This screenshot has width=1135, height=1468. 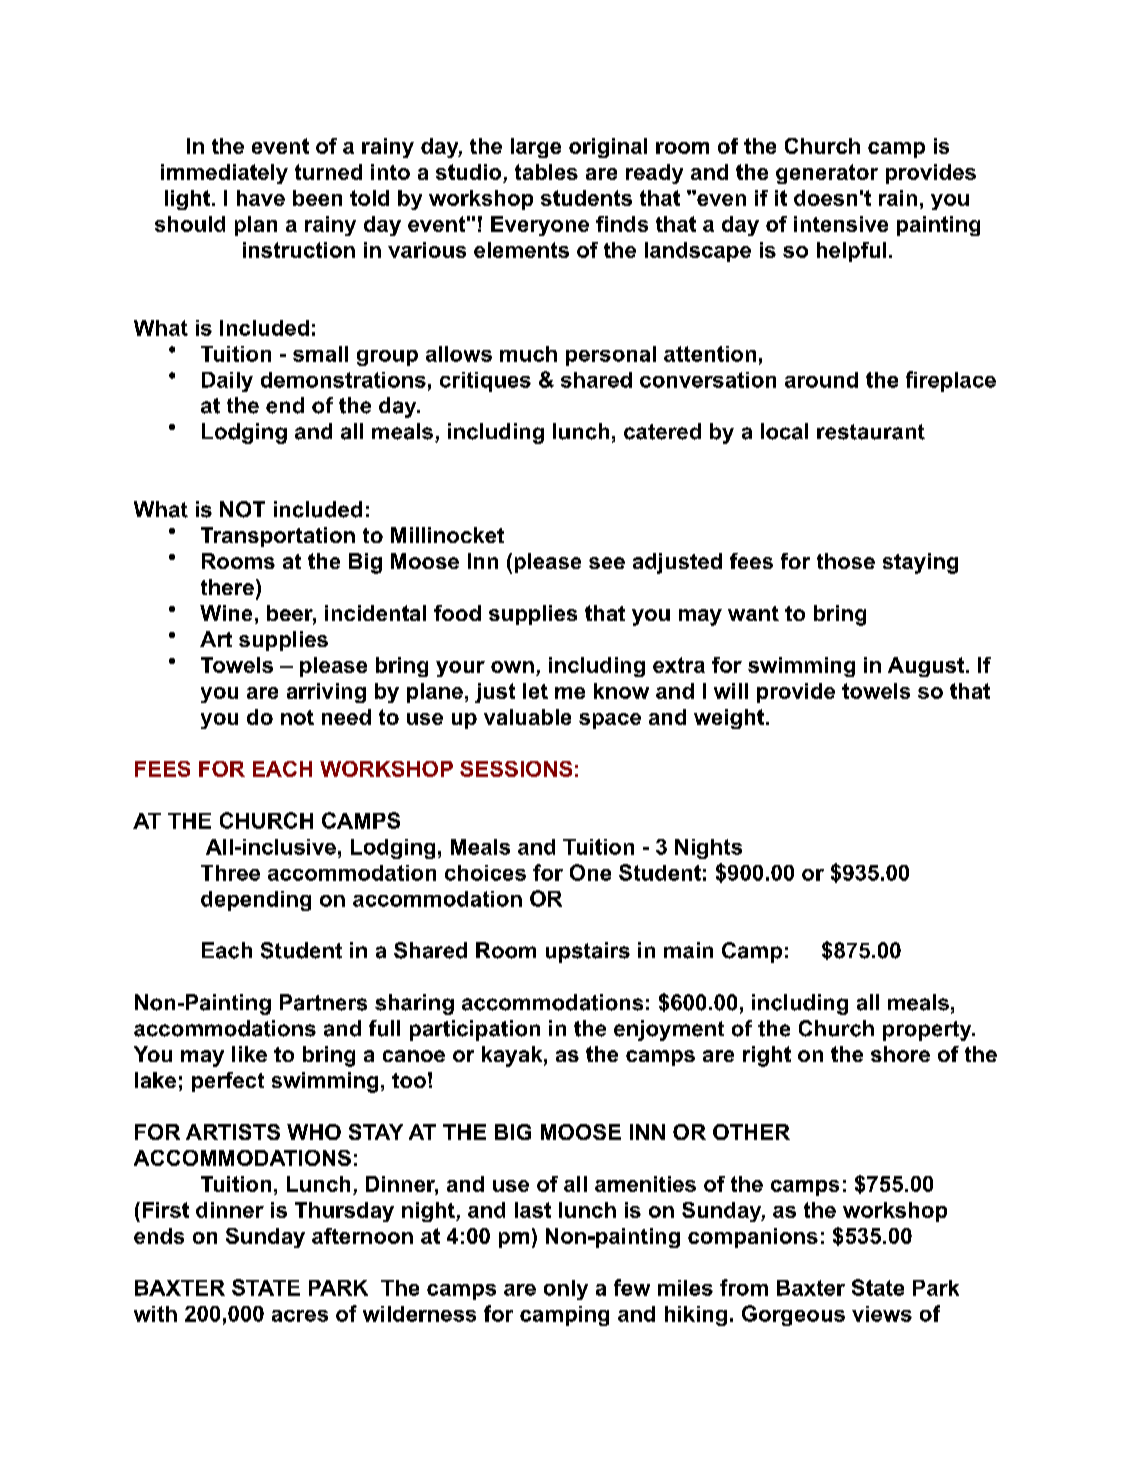 What do you see at coordinates (846, 561) in the screenshot?
I see `those` at bounding box center [846, 561].
